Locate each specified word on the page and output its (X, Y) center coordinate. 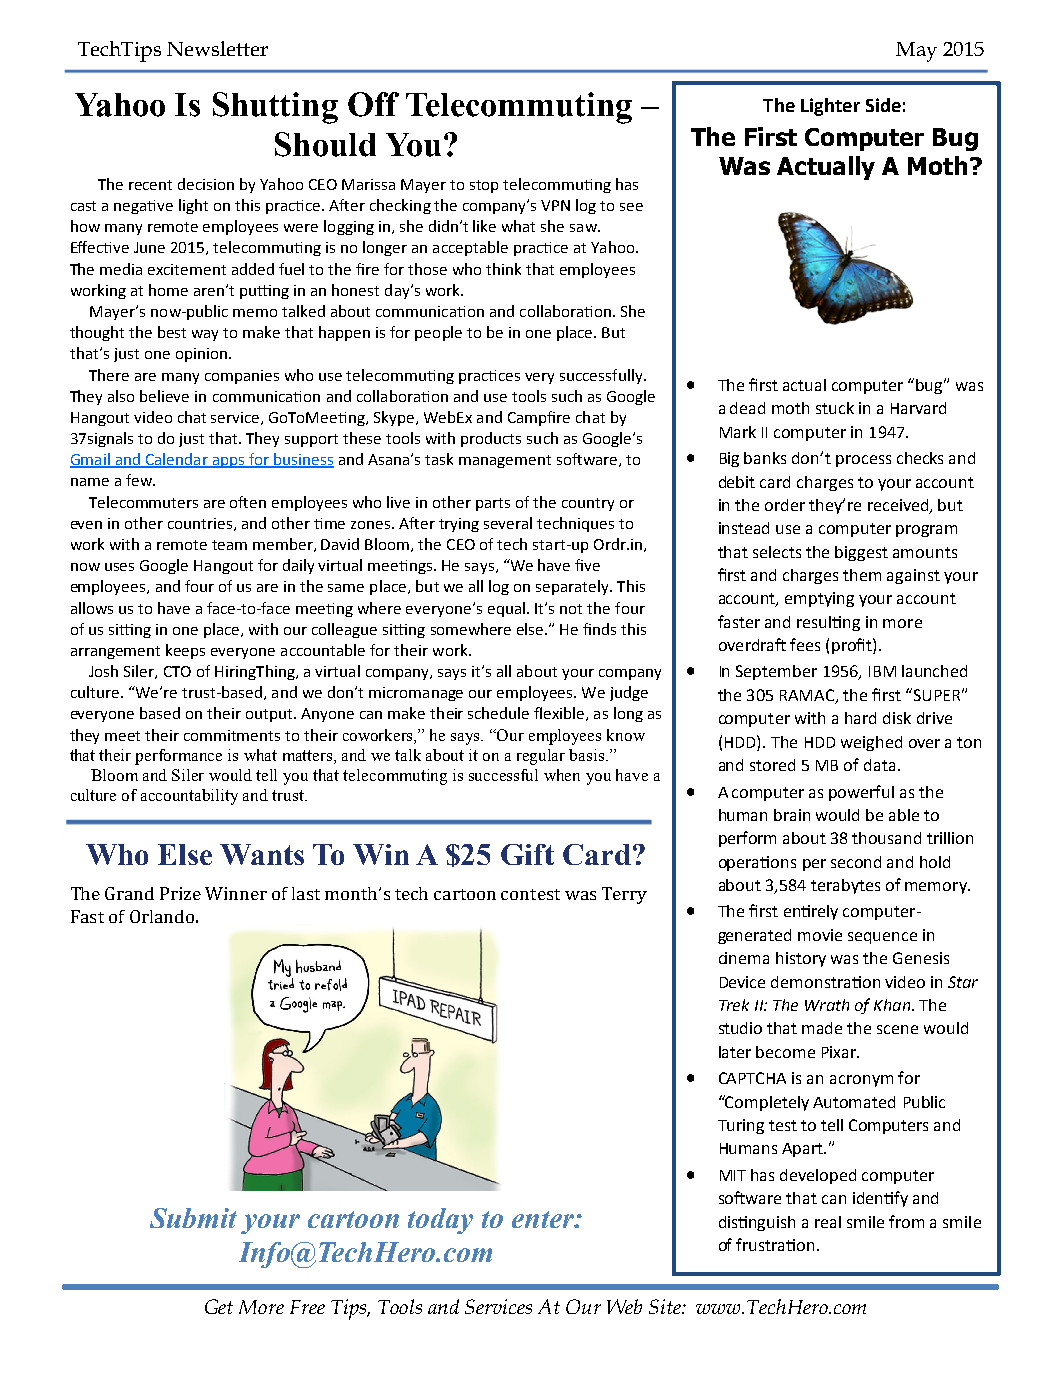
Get (219, 1306)
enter (544, 1219)
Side (883, 105)
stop (484, 186)
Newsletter (217, 48)
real (828, 1222)
